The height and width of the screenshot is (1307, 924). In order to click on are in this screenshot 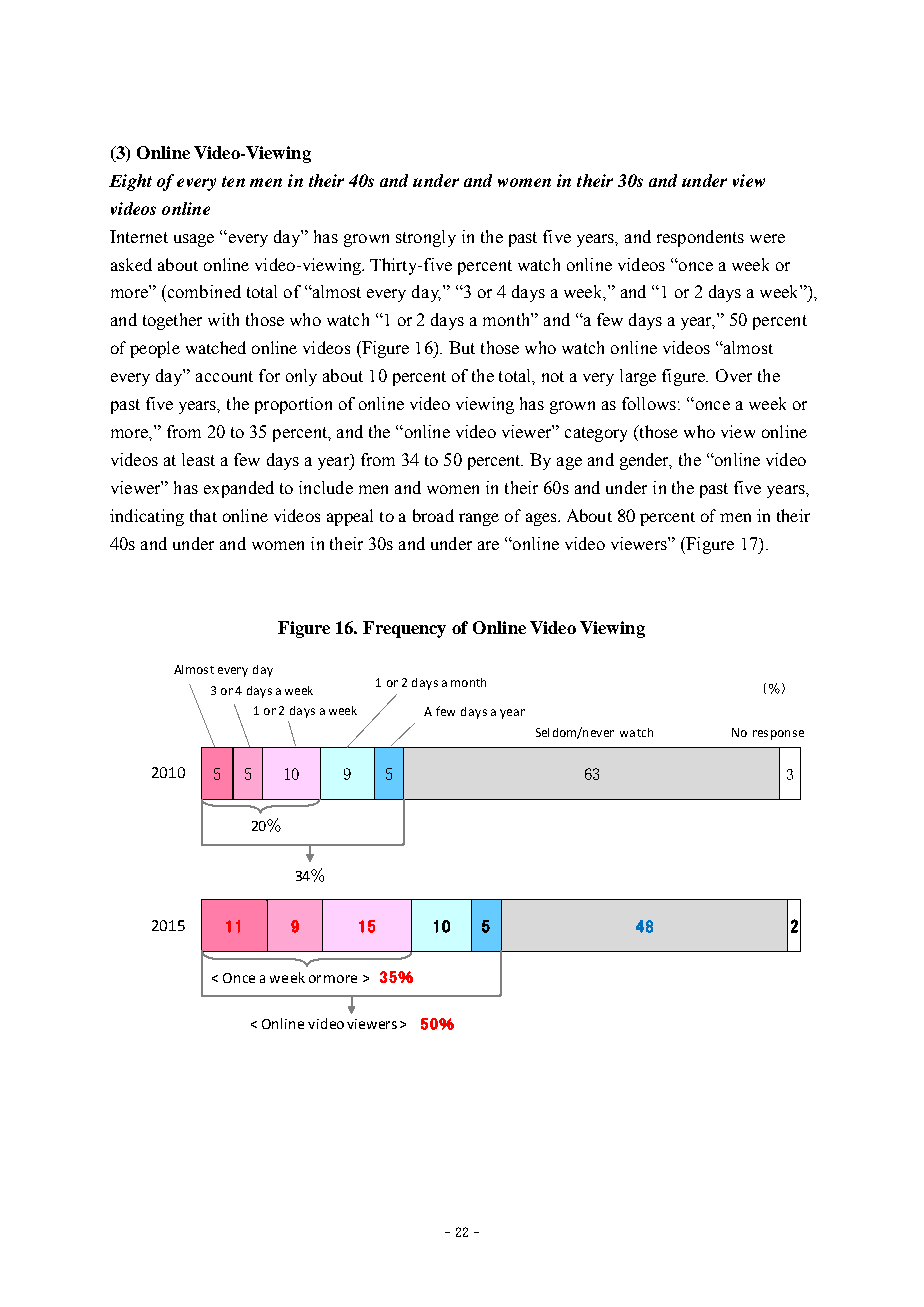, I will do `click(488, 545)`.
